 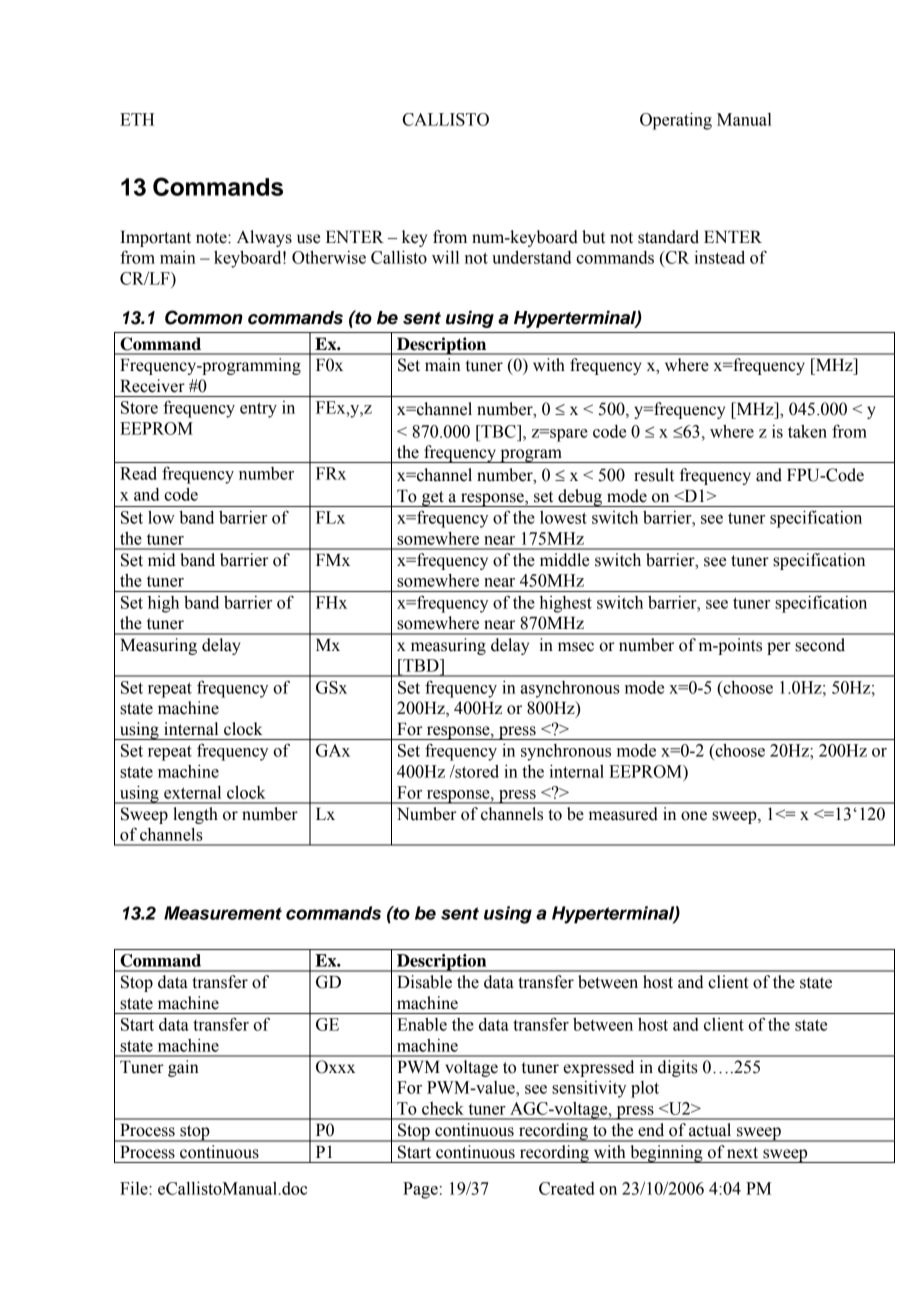 What do you see at coordinates (135, 1188) in the document?
I see `File` at bounding box center [135, 1188].
